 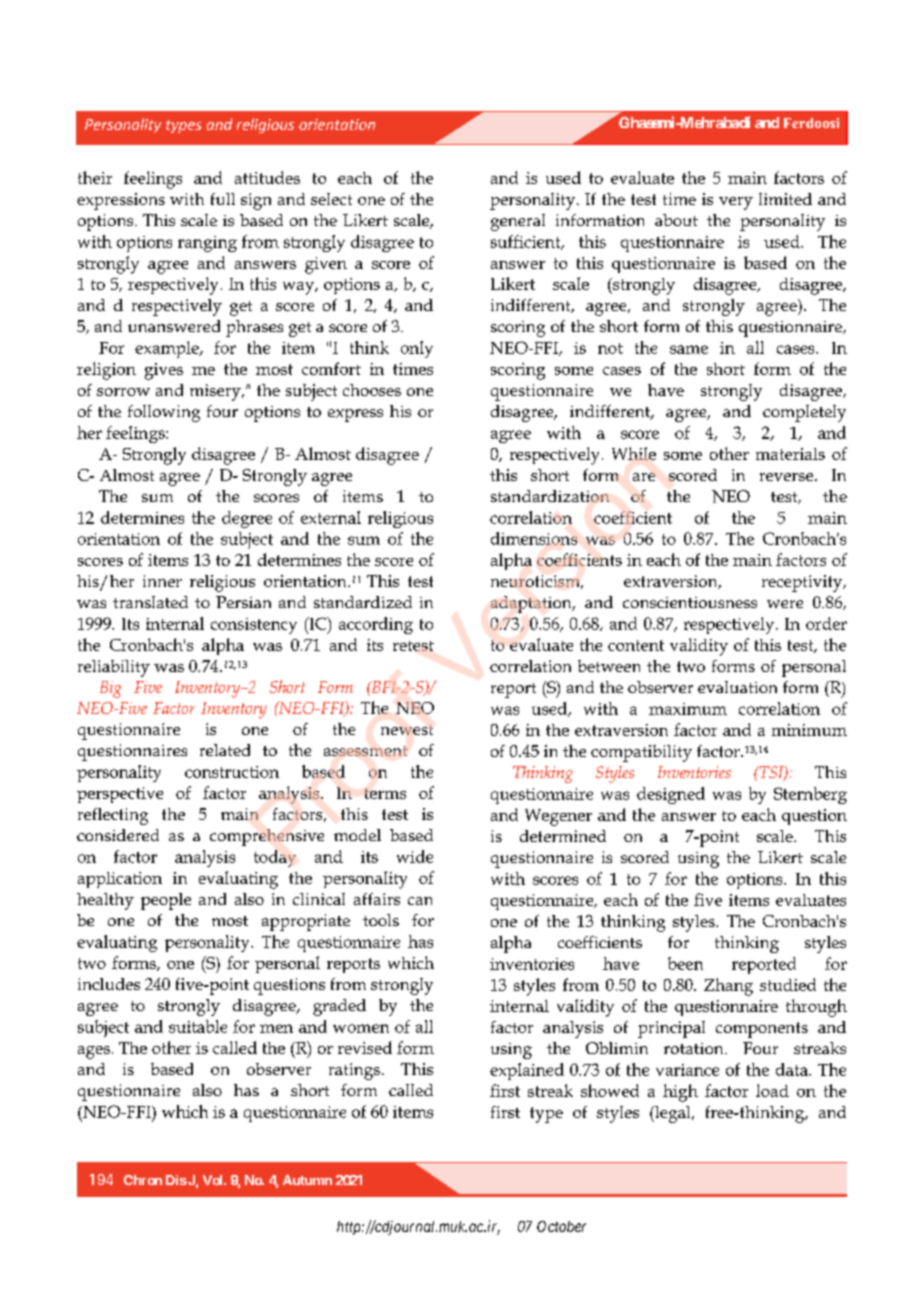 What do you see at coordinates (223, 199) in the screenshot?
I see `full` at bounding box center [223, 199].
